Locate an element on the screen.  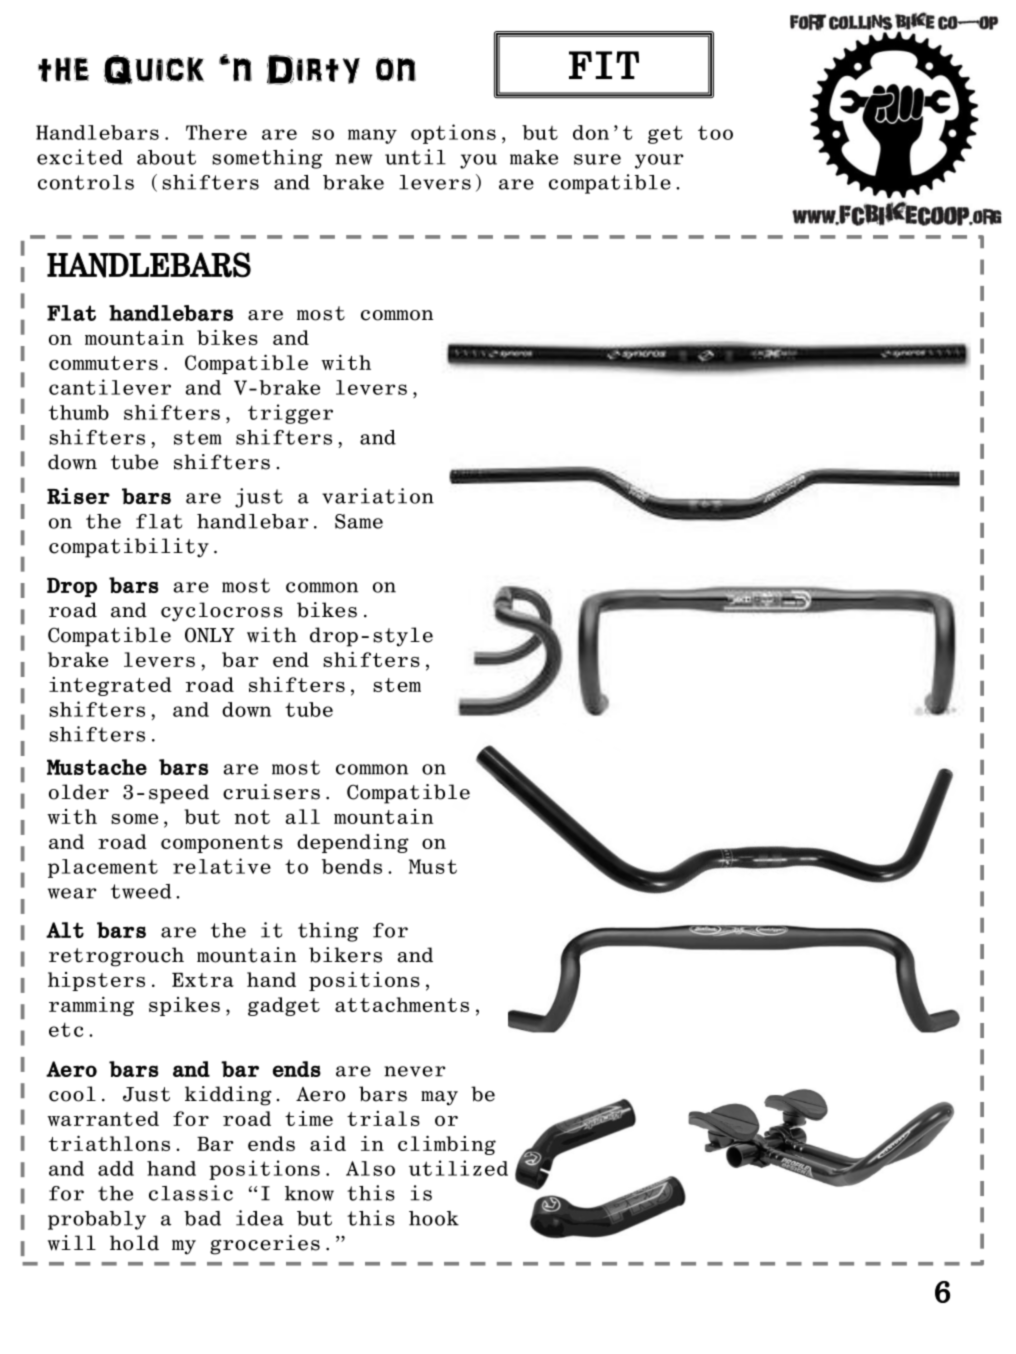
Quick is located at coordinates (154, 70).
